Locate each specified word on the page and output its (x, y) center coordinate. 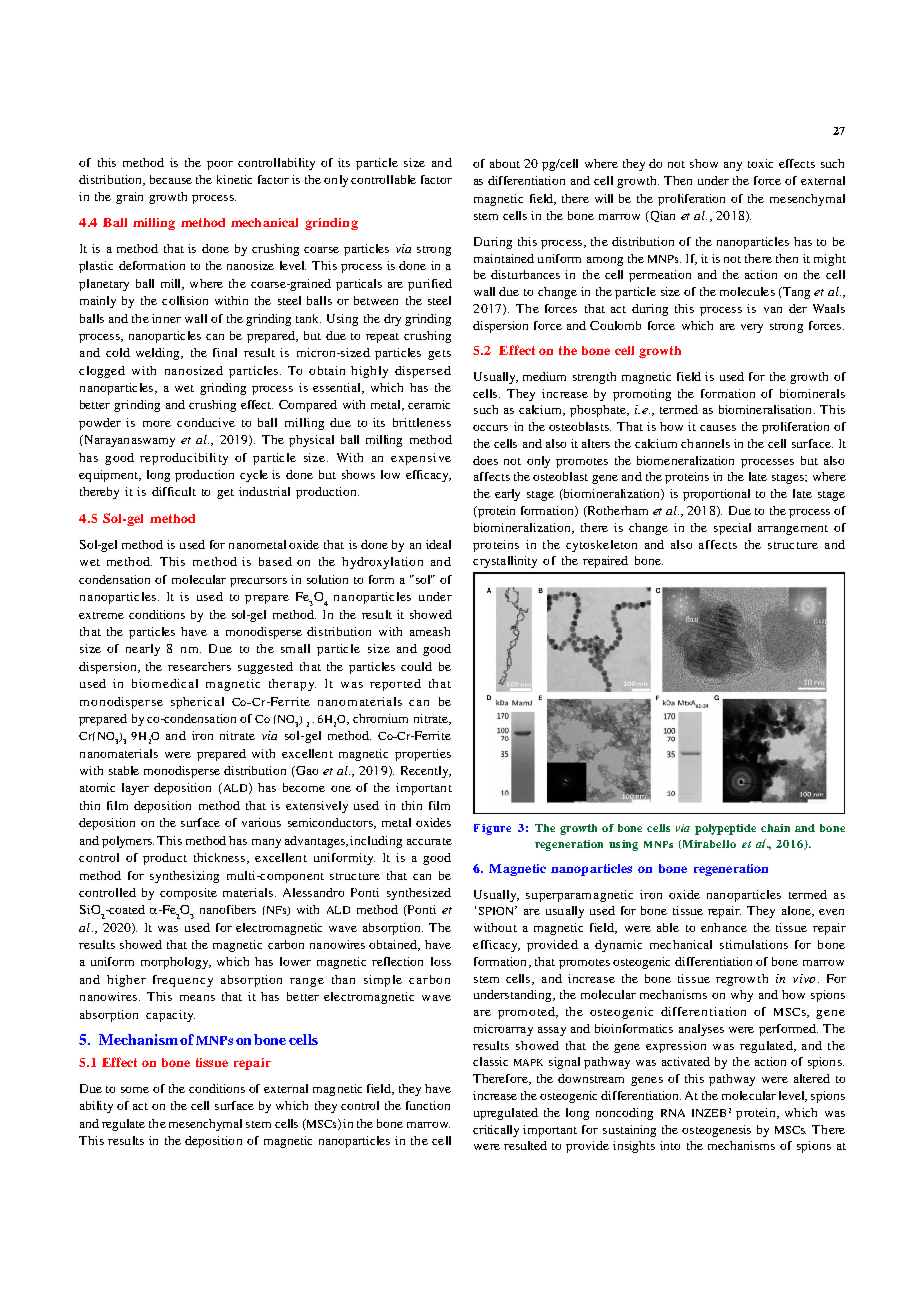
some (135, 1090)
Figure (492, 829)
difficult (174, 491)
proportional (716, 495)
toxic (760, 163)
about (505, 163)
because (171, 179)
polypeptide (725, 829)
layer (135, 789)
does (485, 460)
